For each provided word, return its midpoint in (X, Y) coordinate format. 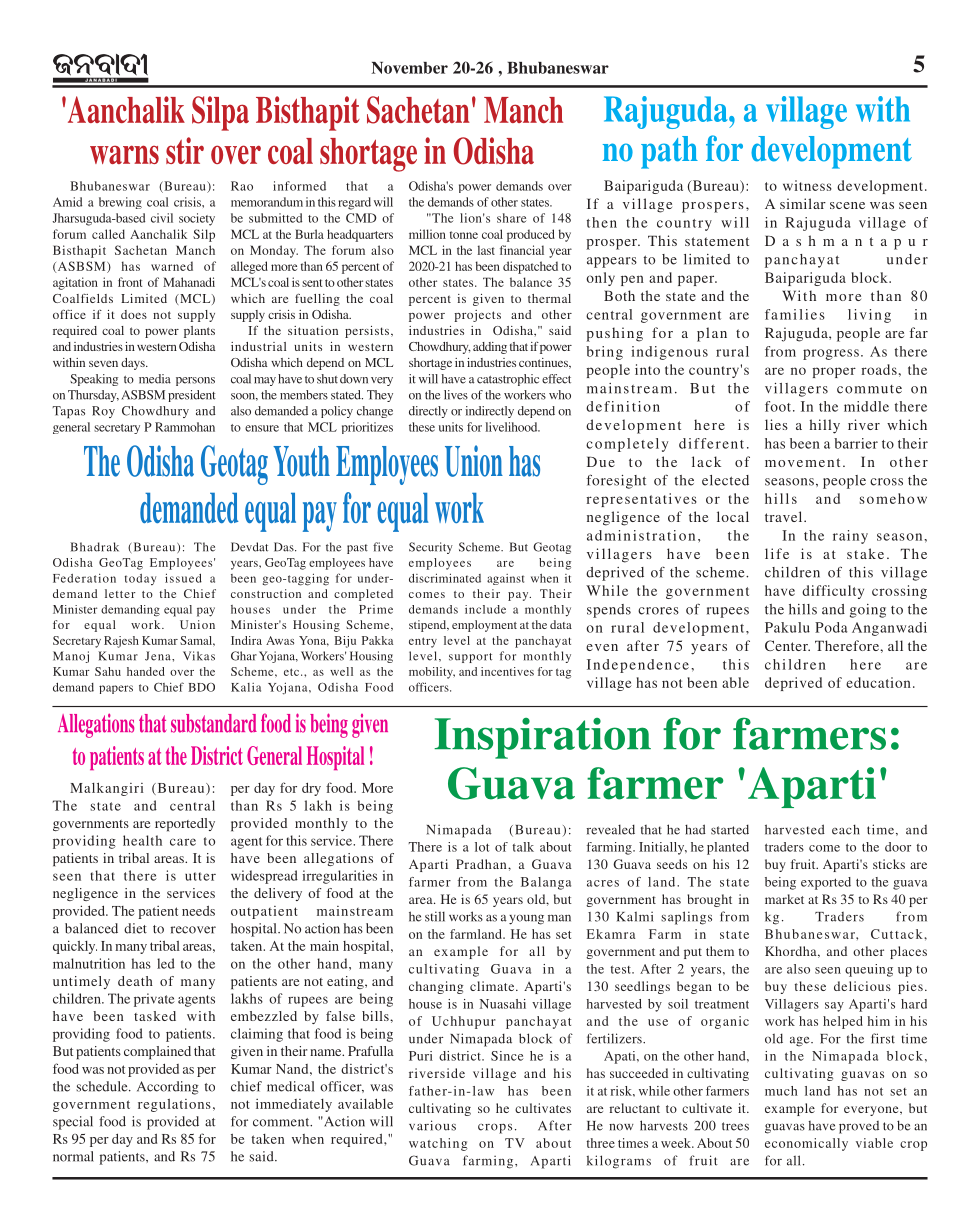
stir (185, 150)
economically (806, 1144)
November (409, 68)
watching (438, 1144)
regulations (174, 1105)
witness (807, 185)
